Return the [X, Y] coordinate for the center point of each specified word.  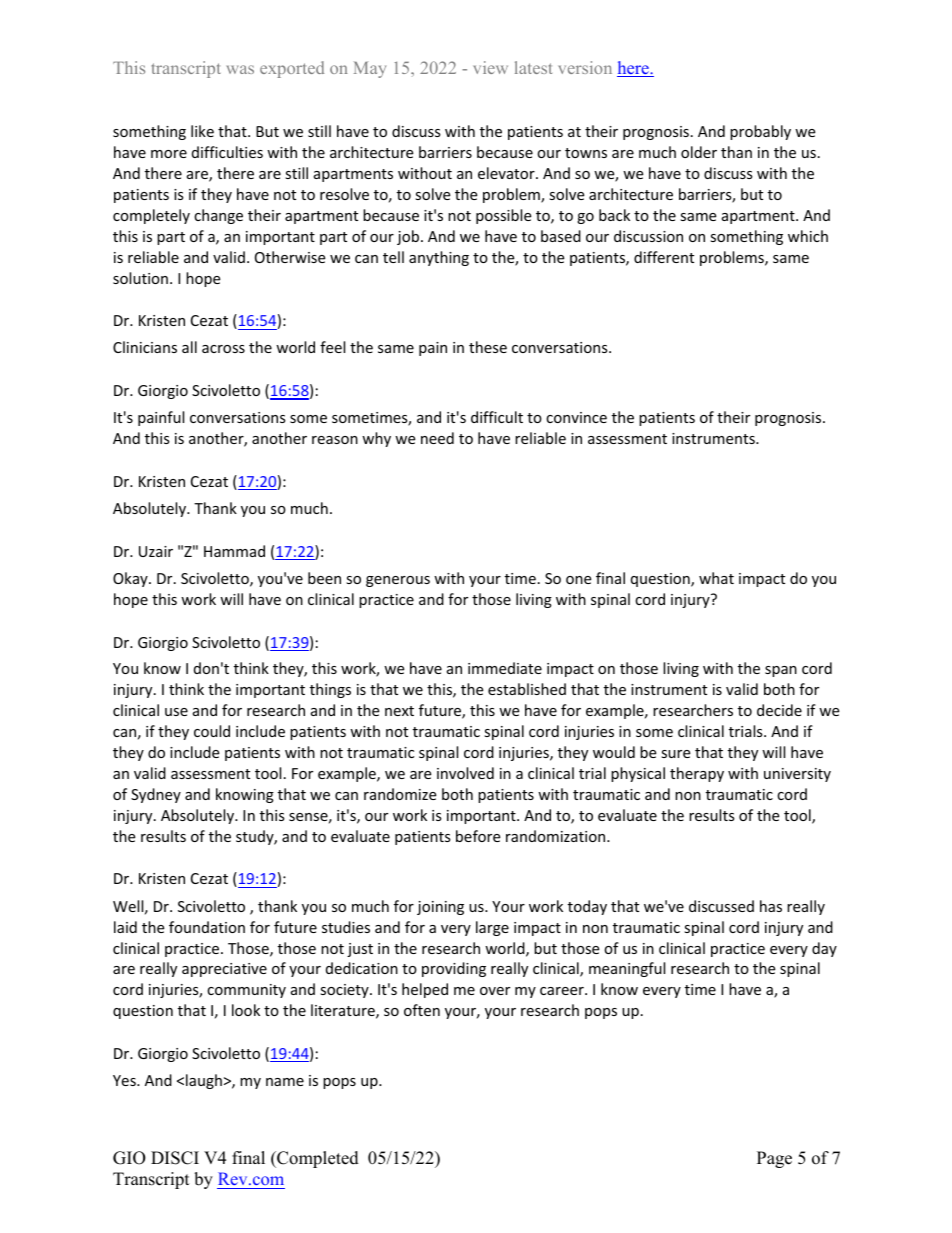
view [491, 67]
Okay [131, 579]
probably [760, 132]
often [422, 1010]
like [202, 131]
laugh [204, 1081]
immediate [505, 668]
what [716, 578]
